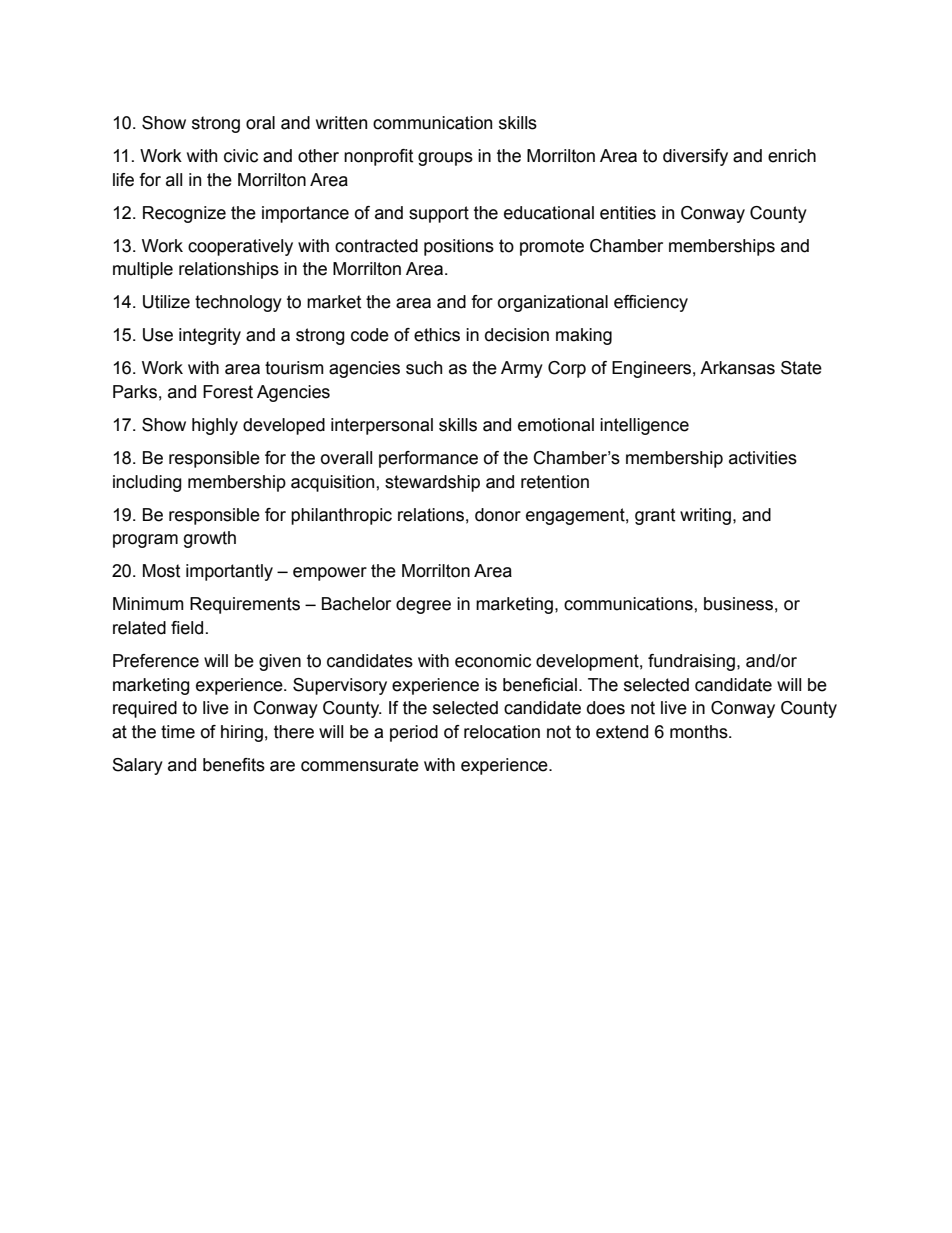  Describe the element at coordinates (437, 335) in the screenshot. I see `ethics` at that location.
